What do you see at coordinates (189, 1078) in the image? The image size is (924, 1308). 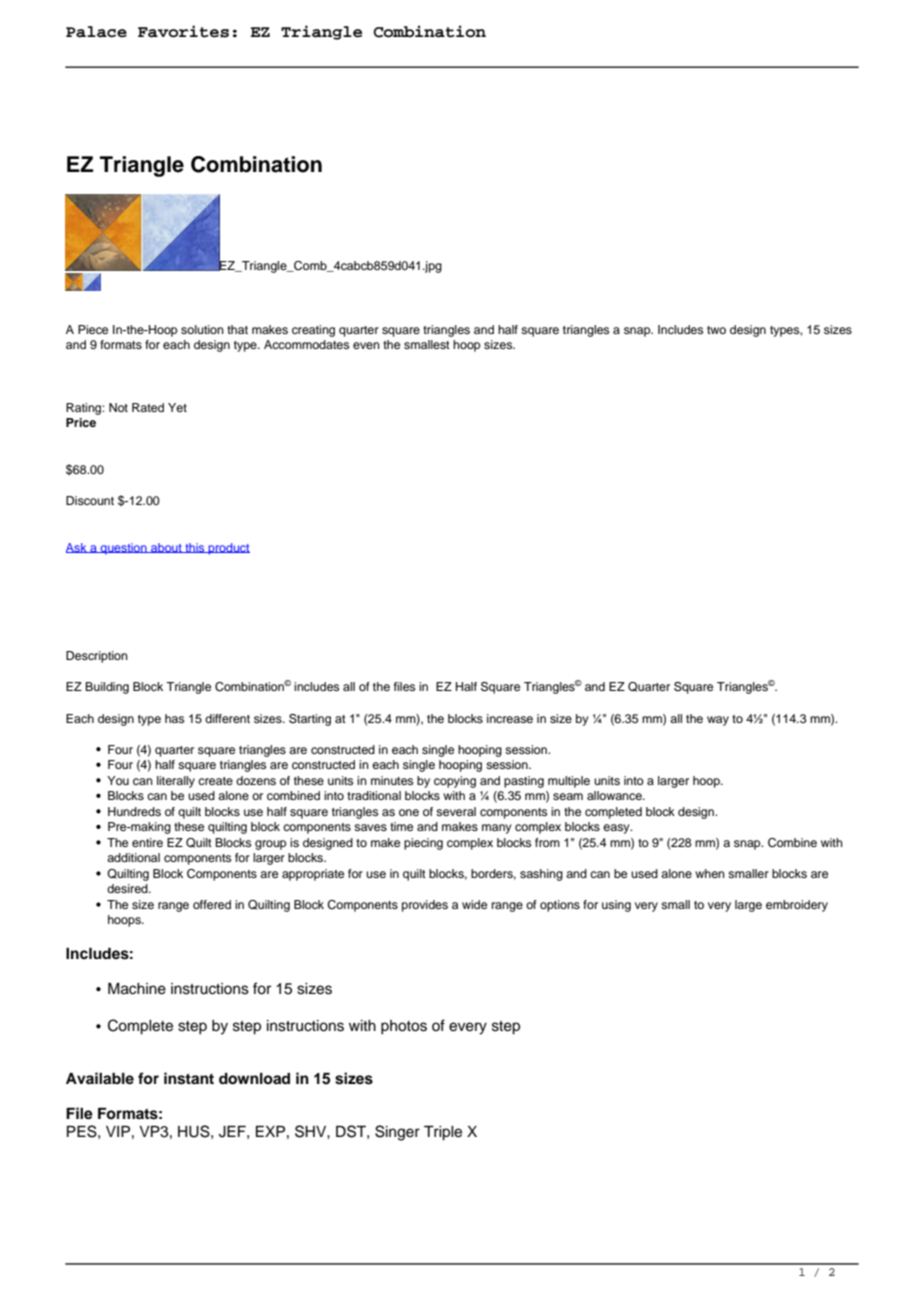 I see `instant` at bounding box center [189, 1078].
